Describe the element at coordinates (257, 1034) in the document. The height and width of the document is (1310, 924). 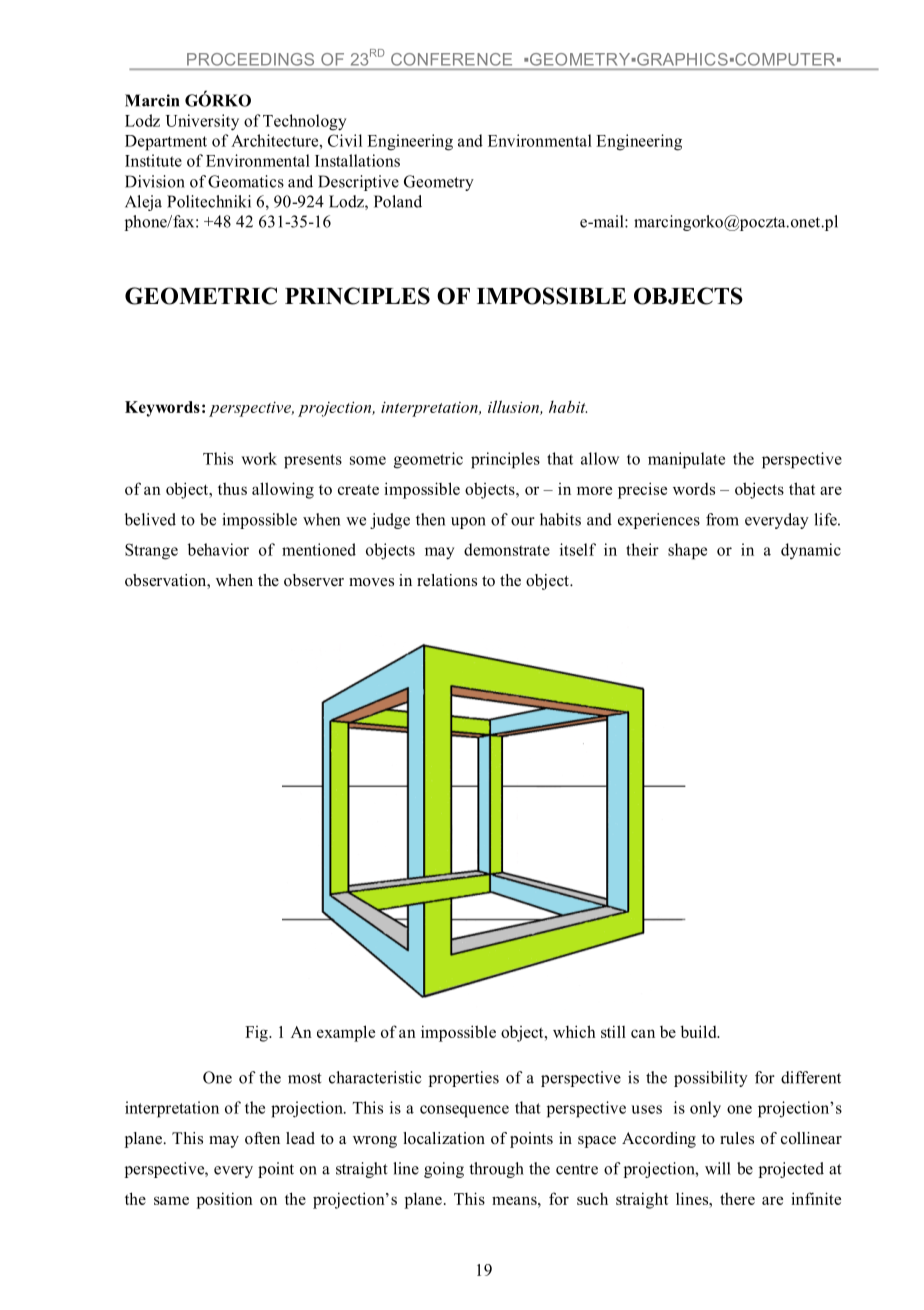
I see `Fig` at that location.
